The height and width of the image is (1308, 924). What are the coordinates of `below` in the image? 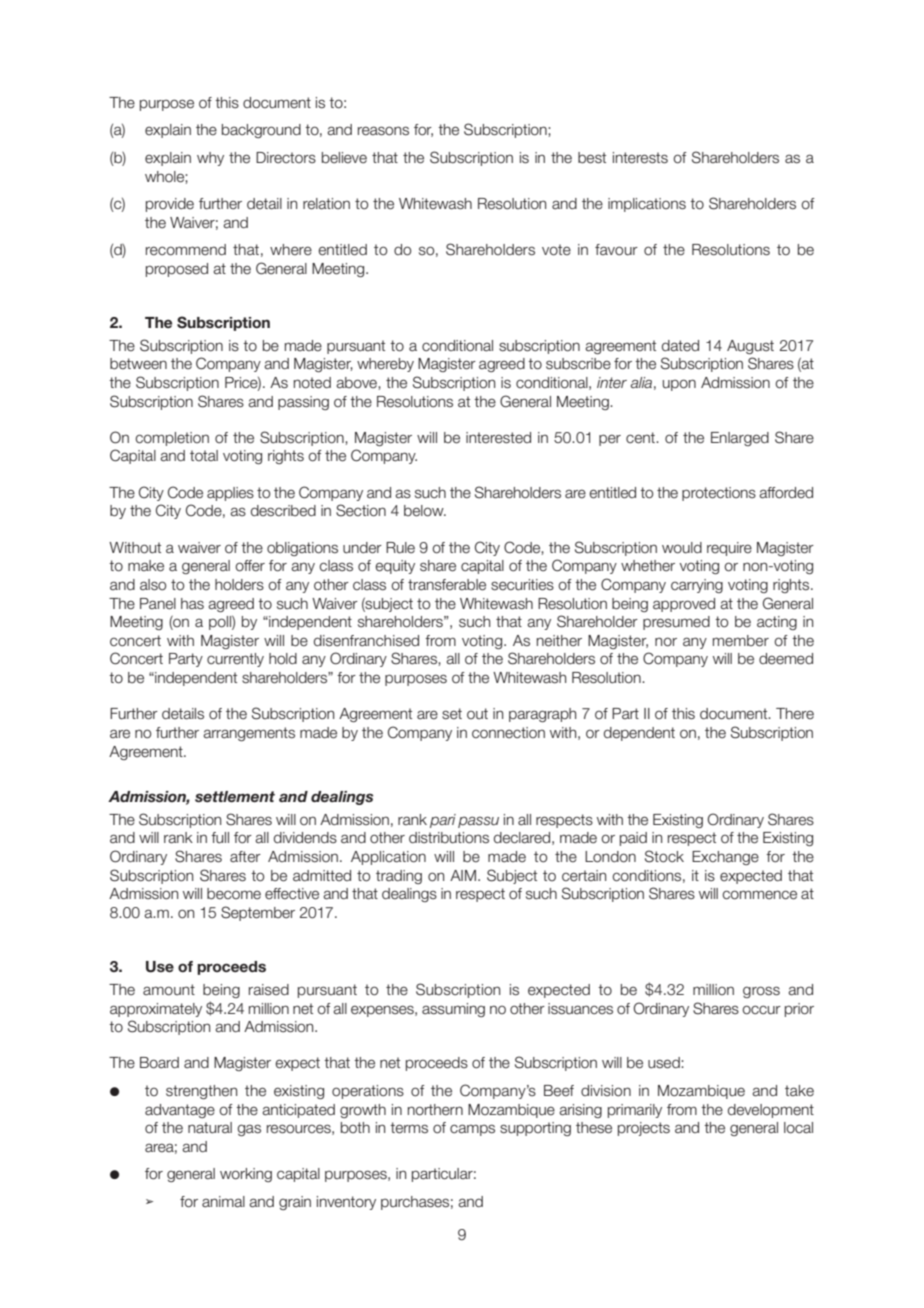 It's located at (425, 511).
